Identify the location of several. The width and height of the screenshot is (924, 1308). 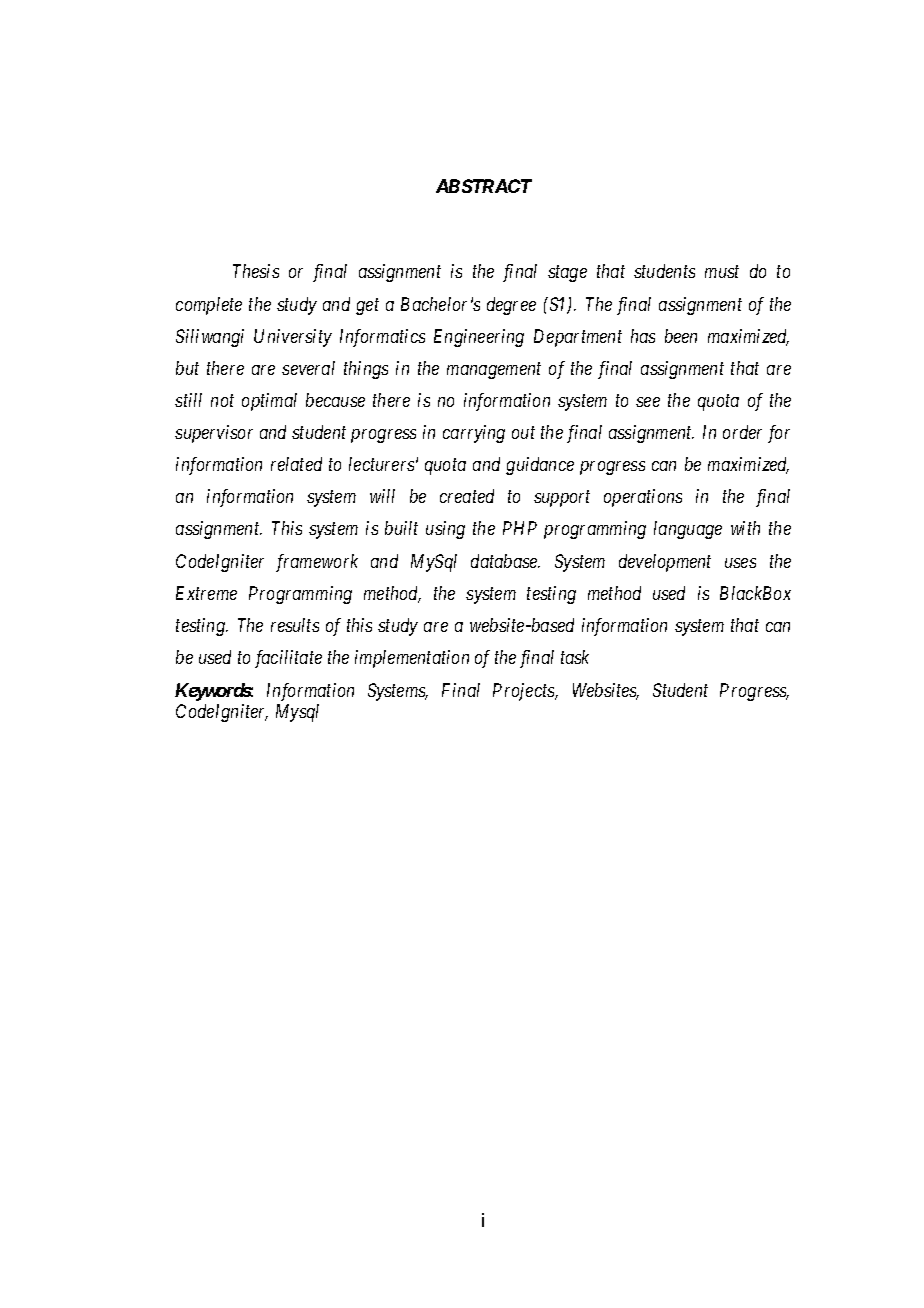
(308, 368).
